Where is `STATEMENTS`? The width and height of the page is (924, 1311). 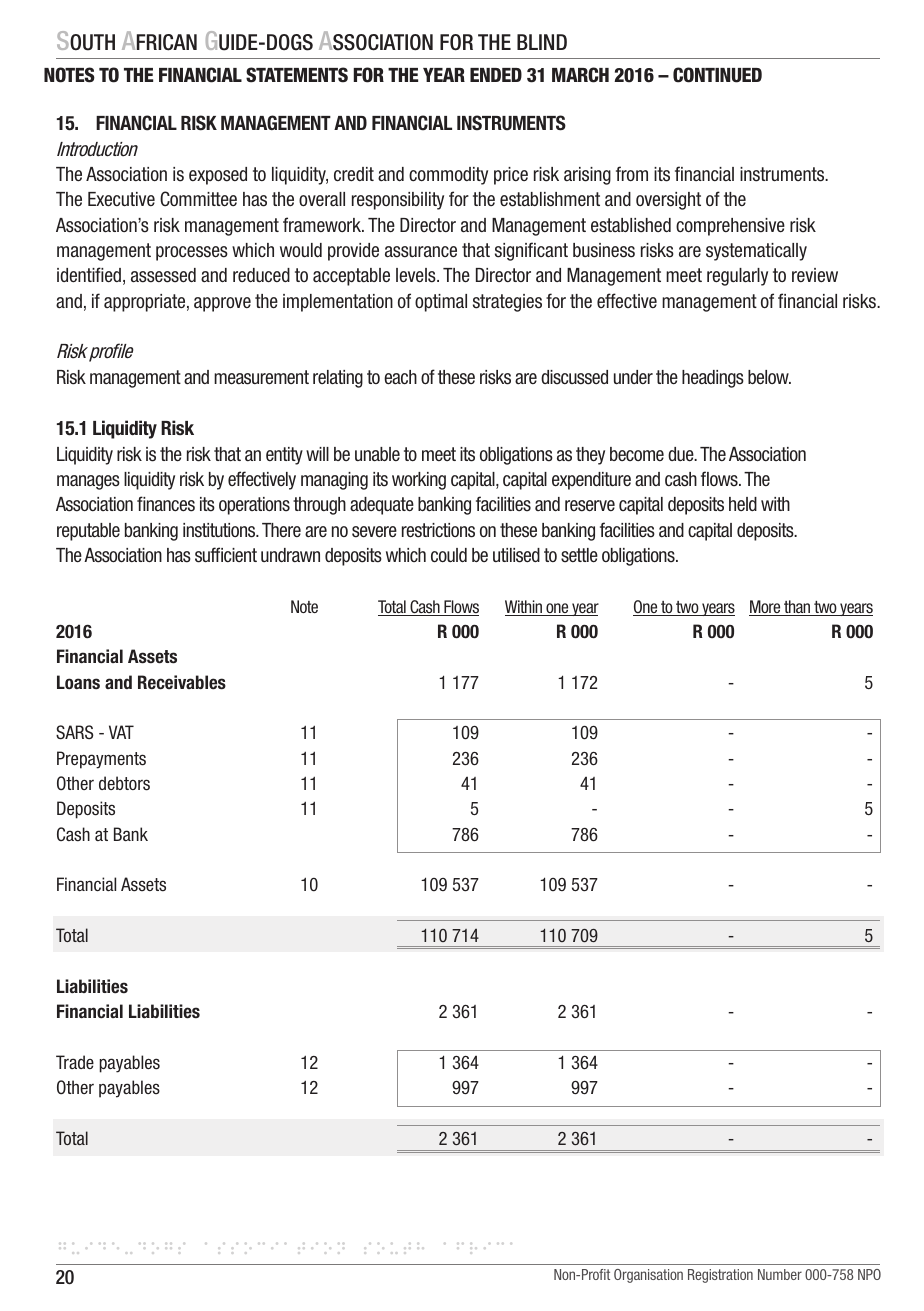
STATEMENTS is located at coordinates (297, 75).
